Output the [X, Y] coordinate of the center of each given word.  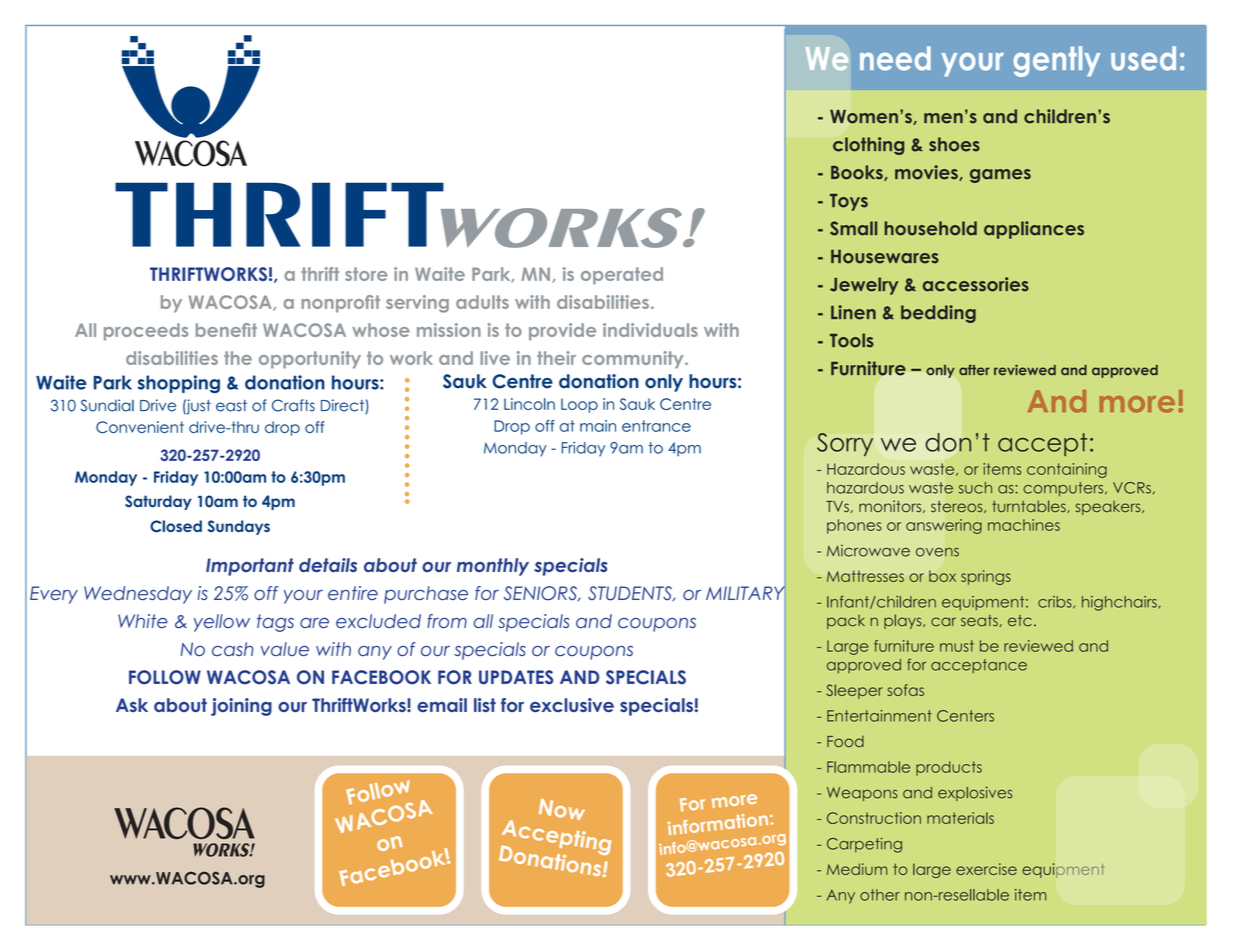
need [895, 58]
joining [241, 707]
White [143, 621]
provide [562, 332]
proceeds [146, 332]
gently [1056, 61]
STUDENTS [631, 593]
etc [1020, 621]
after [974, 370]
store [366, 274]
